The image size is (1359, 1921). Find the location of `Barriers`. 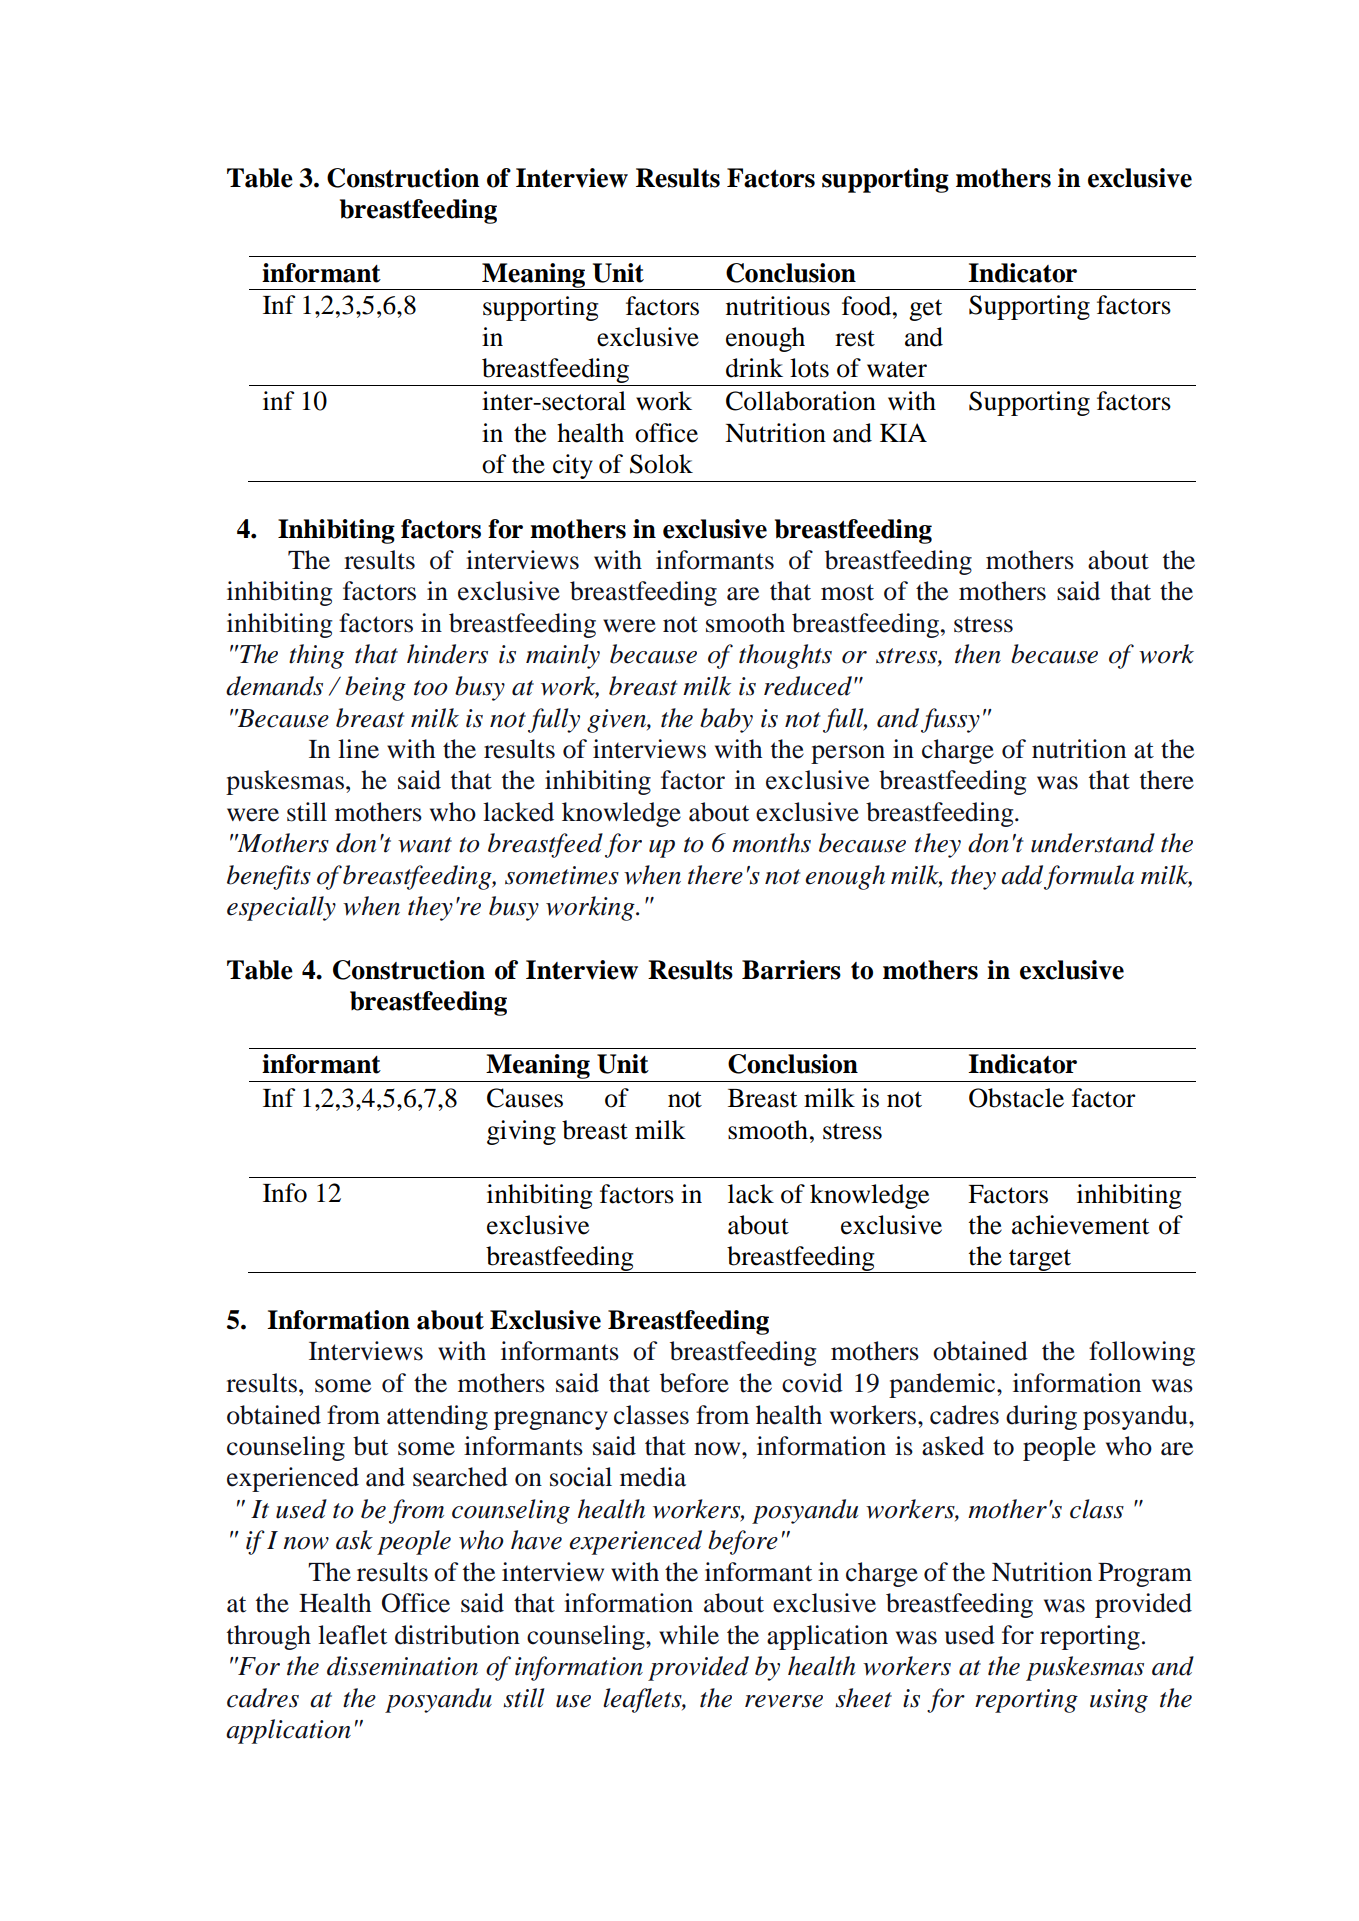

Barriers is located at coordinates (791, 970).
